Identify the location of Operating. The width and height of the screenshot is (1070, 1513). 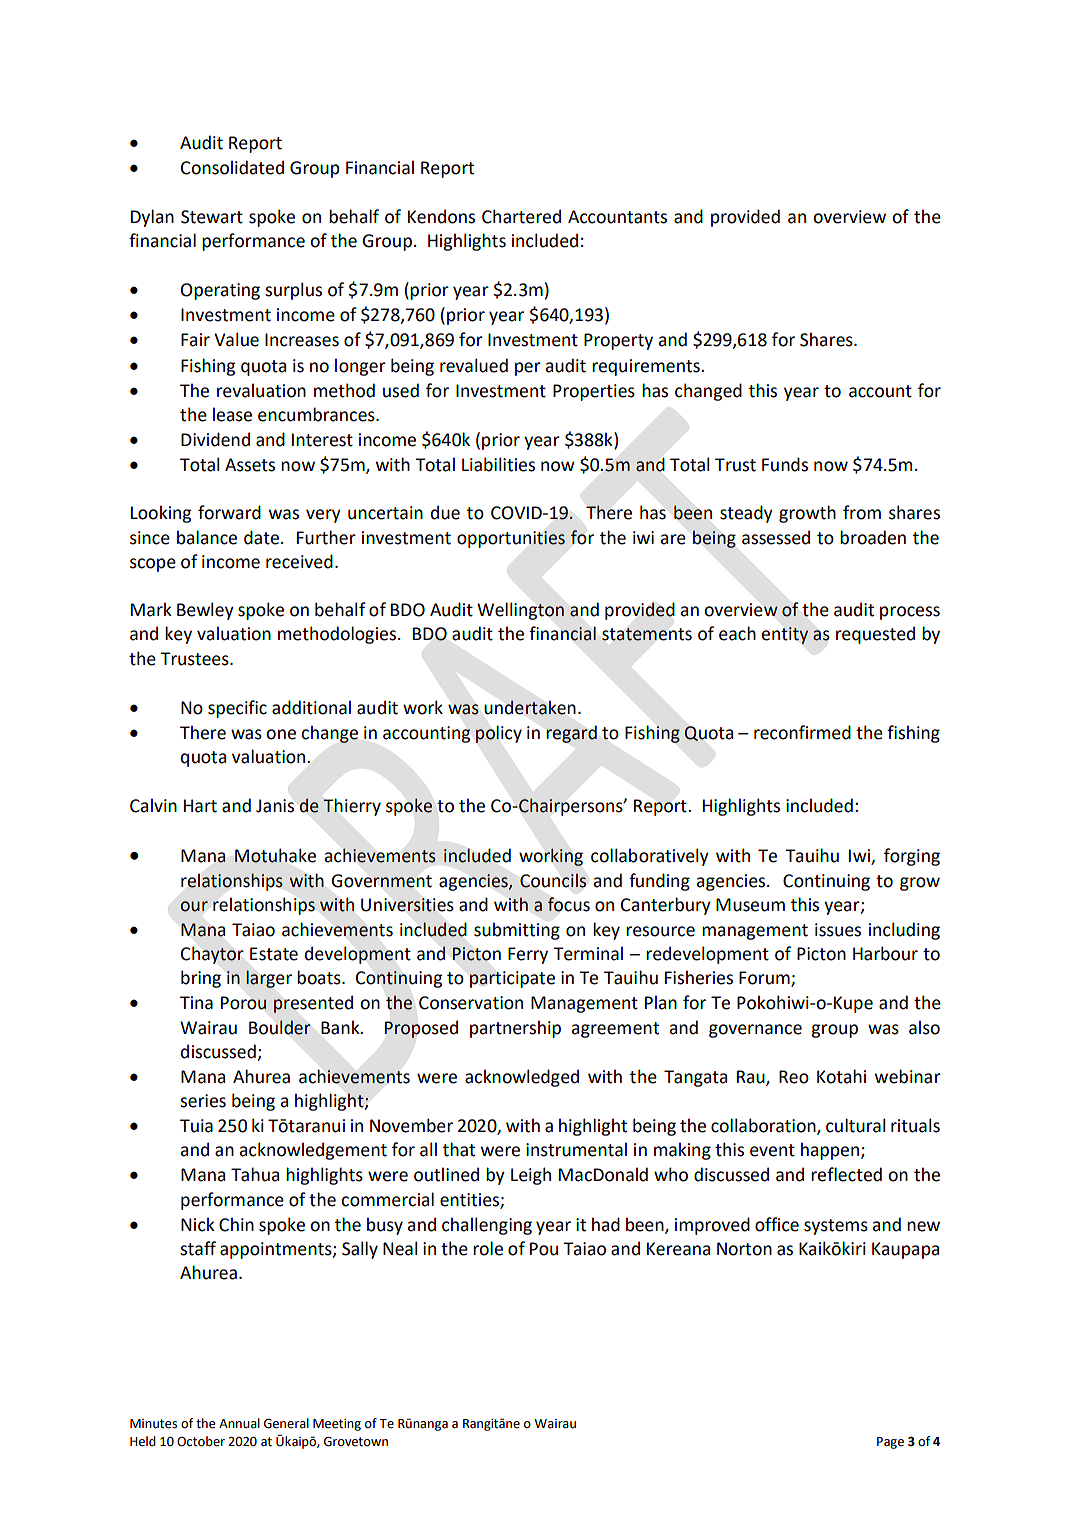
(220, 291).
